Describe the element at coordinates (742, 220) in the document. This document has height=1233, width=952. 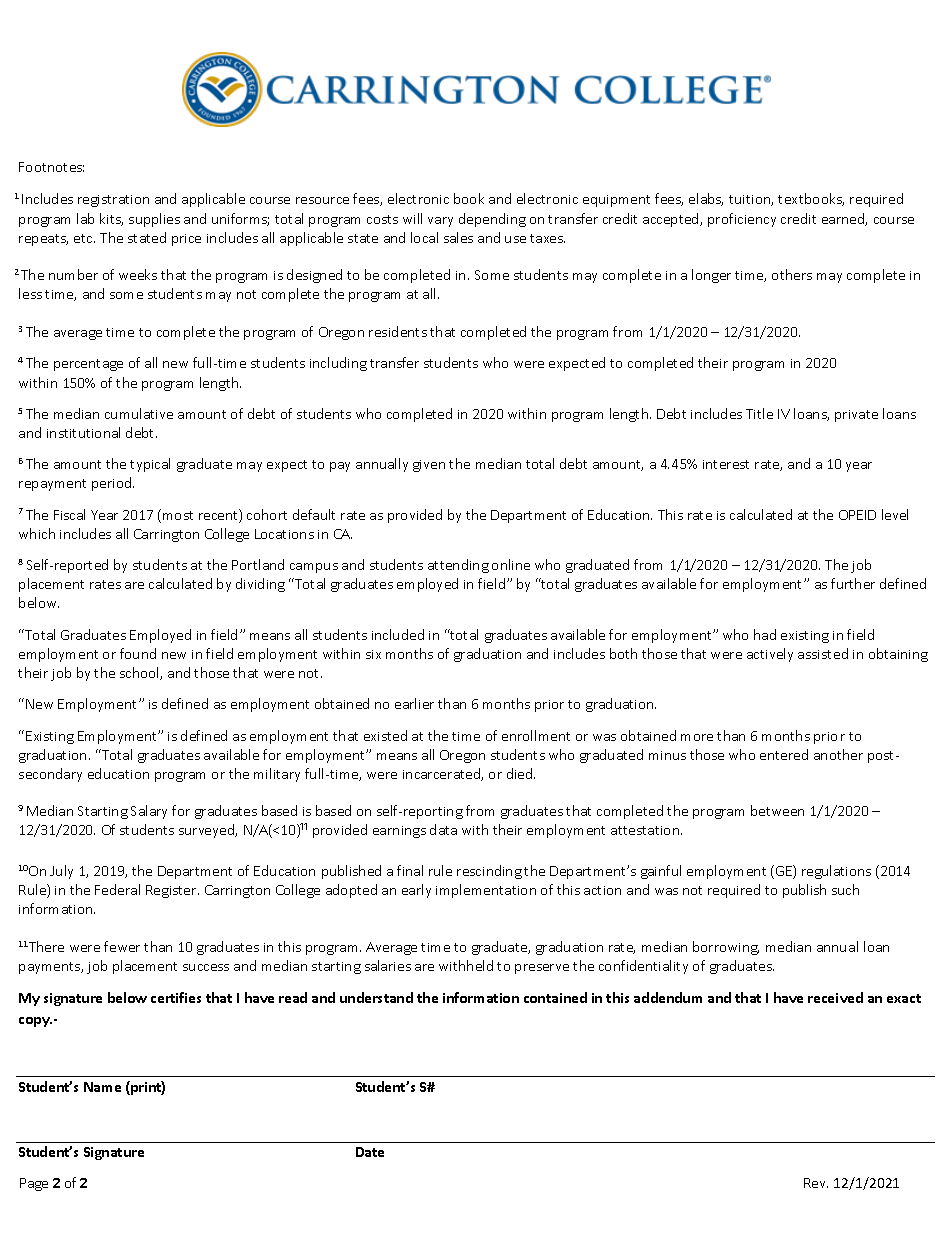
I see `proficiency` at that location.
